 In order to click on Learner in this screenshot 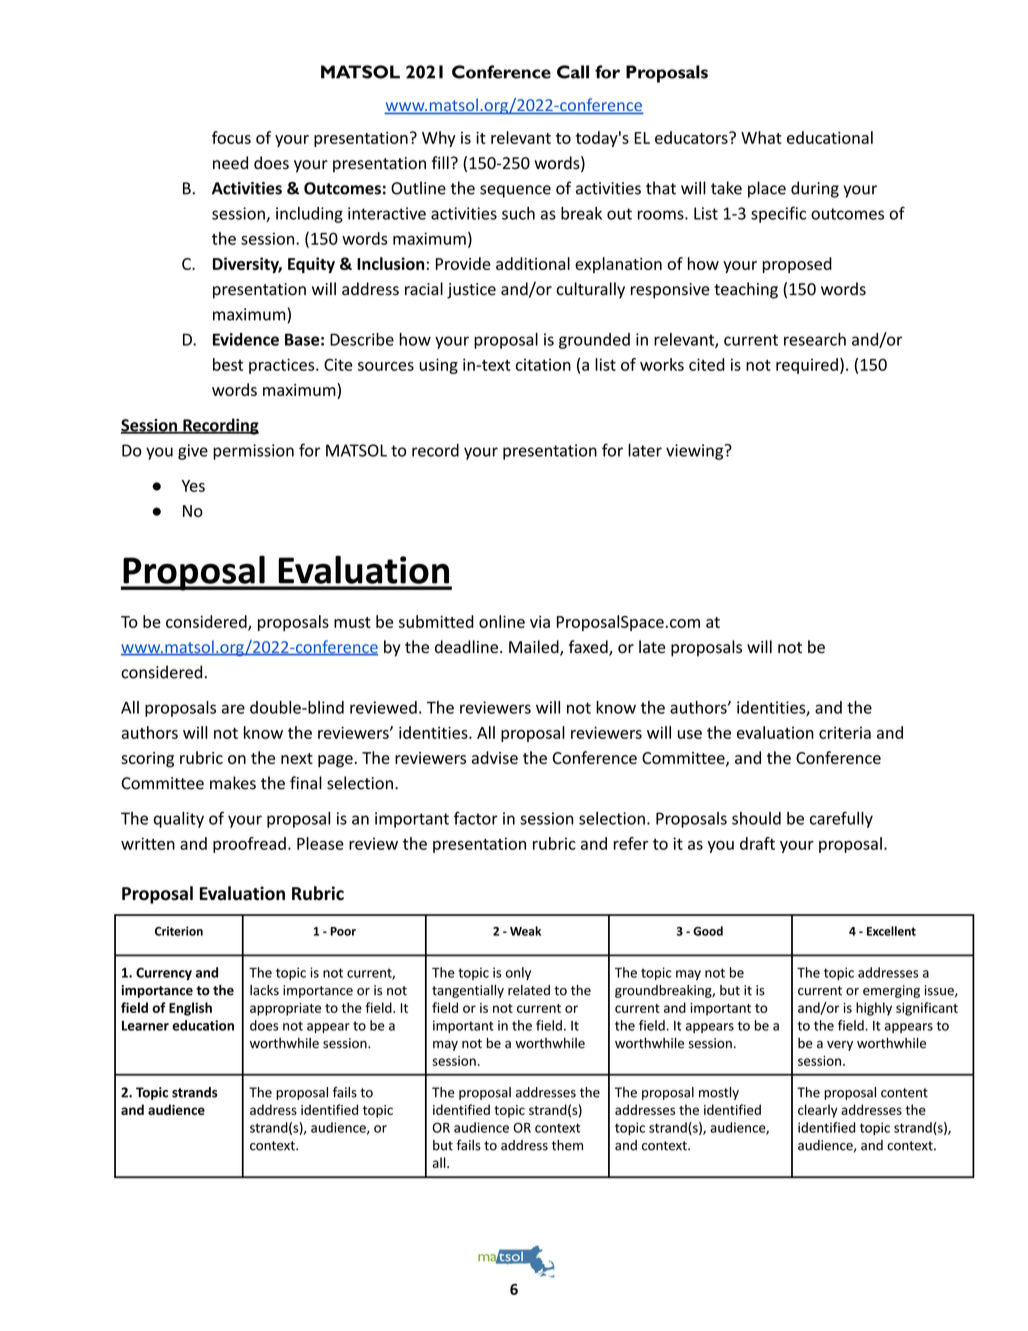, I will do `click(145, 1026)`.
